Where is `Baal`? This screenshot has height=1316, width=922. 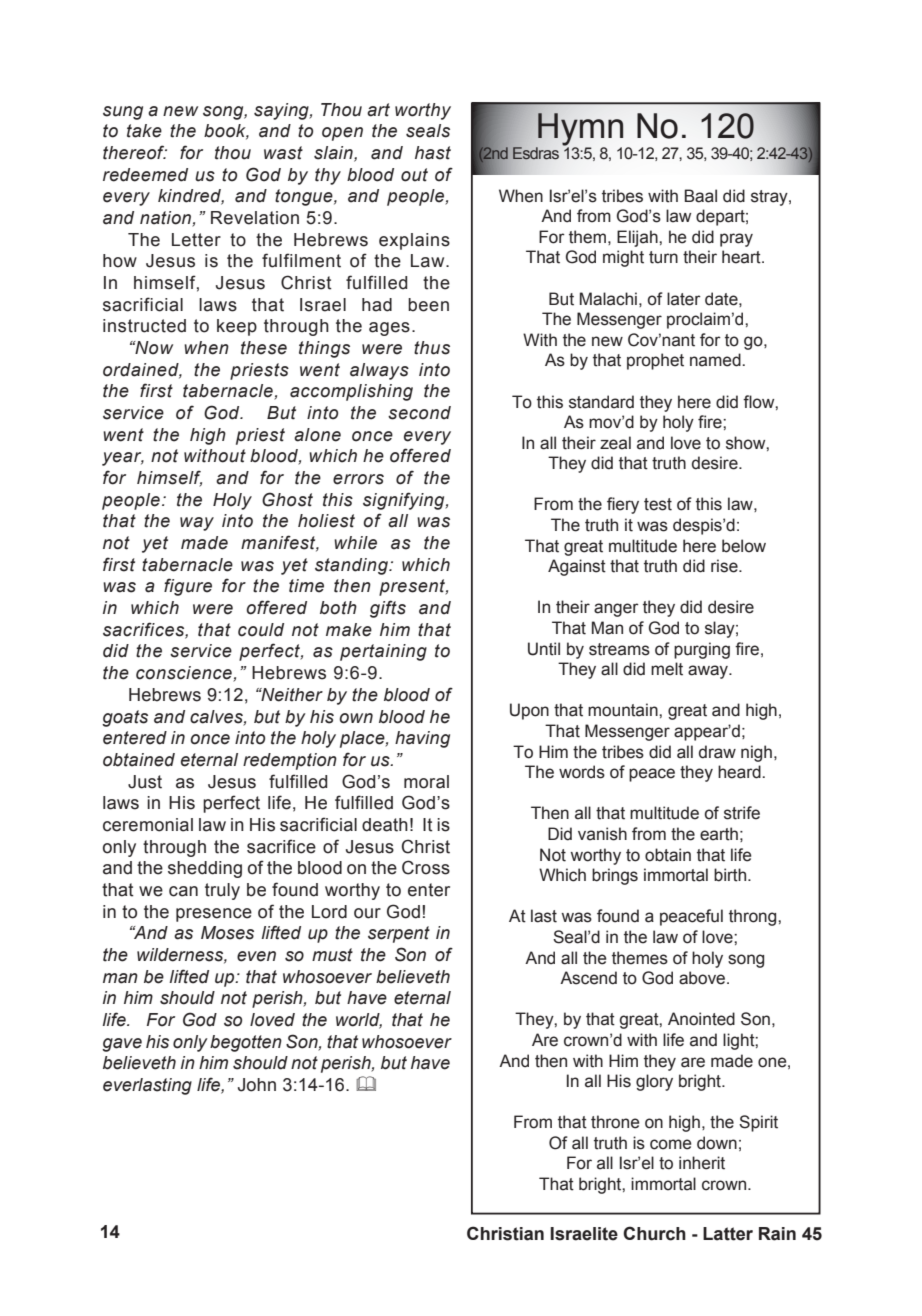
Baal is located at coordinates (701, 196).
